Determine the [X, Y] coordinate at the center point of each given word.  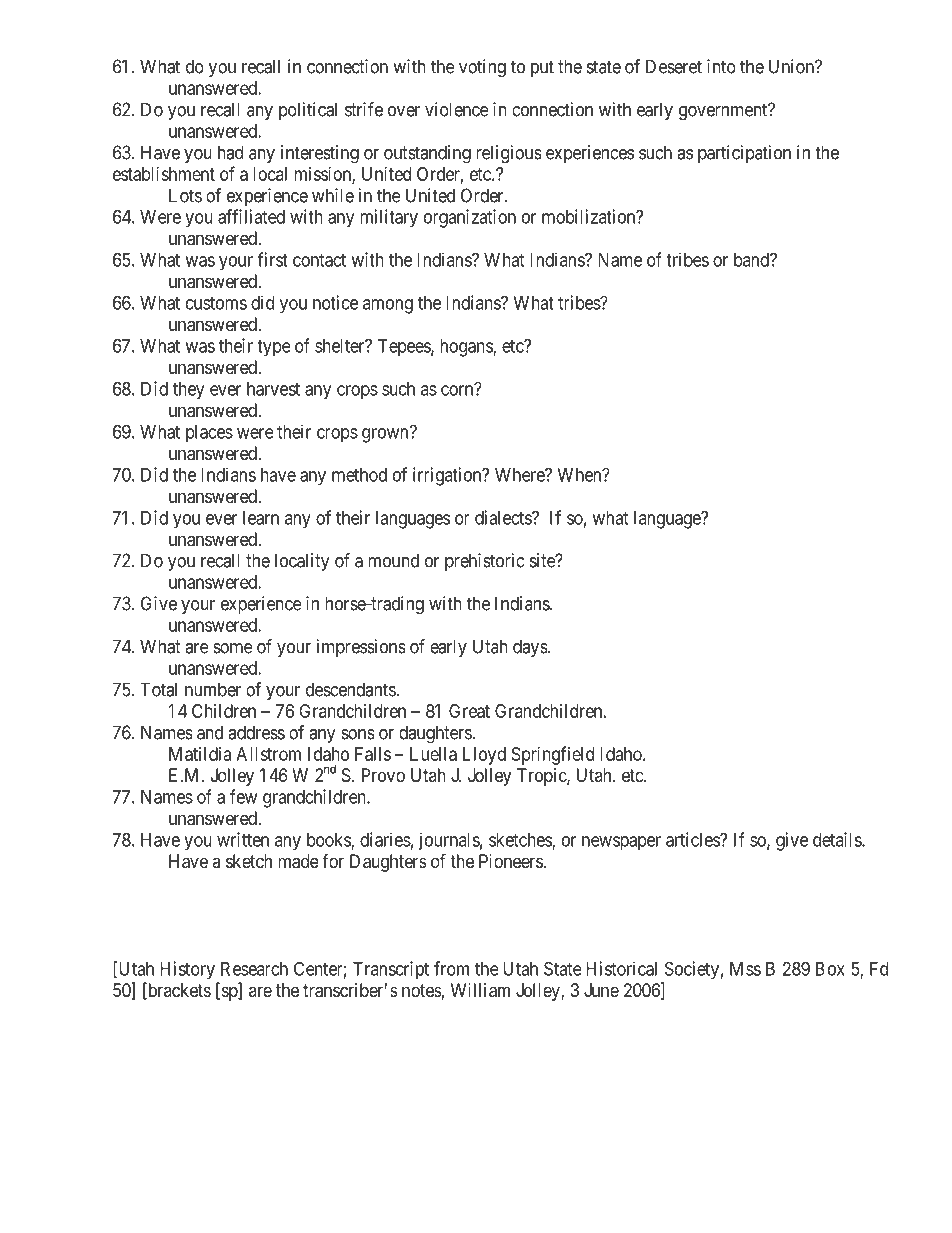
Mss [745, 969]
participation [744, 154]
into [721, 66]
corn [458, 390]
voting [482, 68]
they [188, 390]
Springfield [553, 755]
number [213, 689]
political [308, 111]
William [480, 990]
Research [254, 969]
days [531, 648]
